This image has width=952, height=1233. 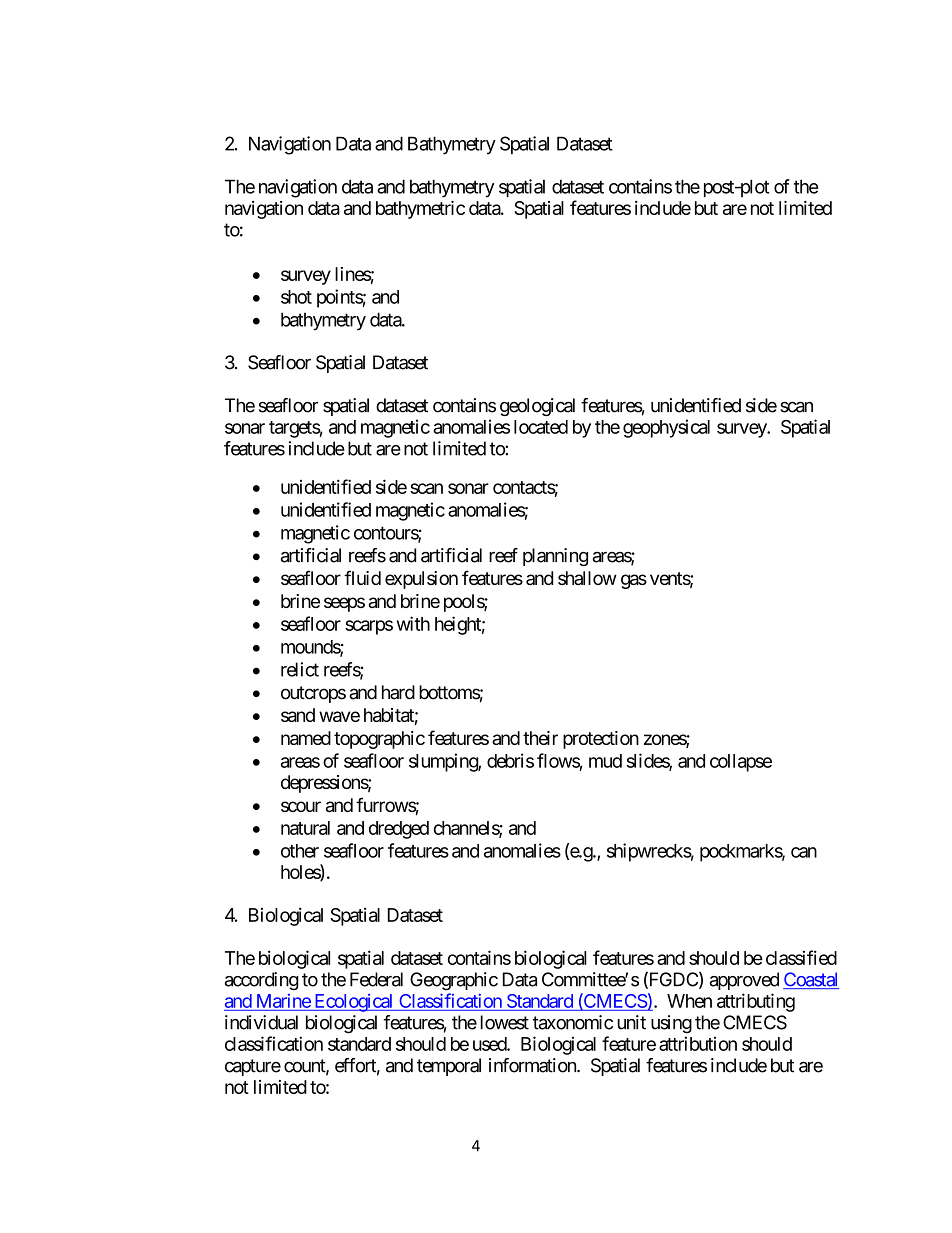 I want to click on shot, so click(x=296, y=297).
